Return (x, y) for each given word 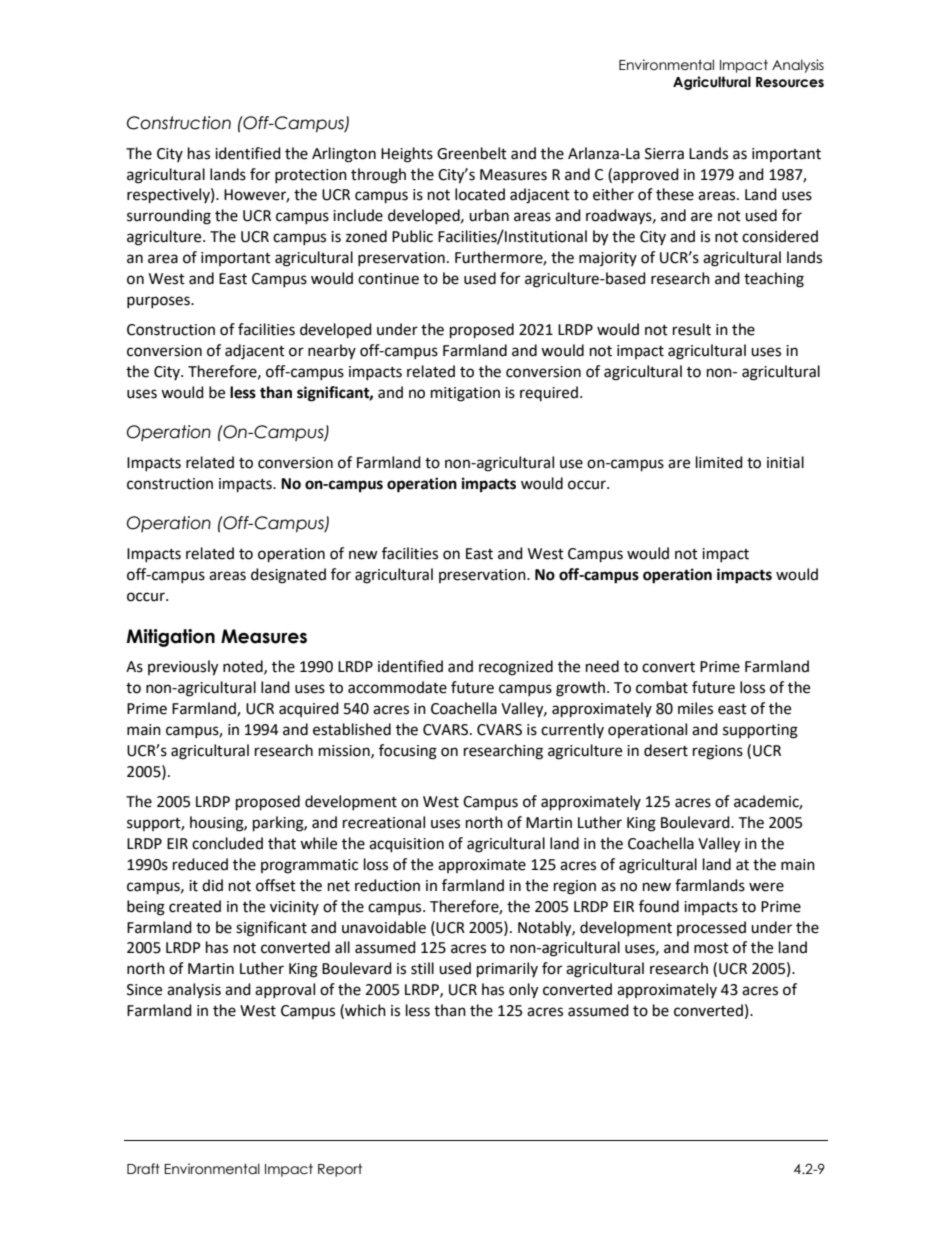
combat (662, 687)
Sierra (664, 154)
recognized (516, 668)
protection (311, 176)
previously (183, 668)
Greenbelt (472, 153)
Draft (143, 1169)
